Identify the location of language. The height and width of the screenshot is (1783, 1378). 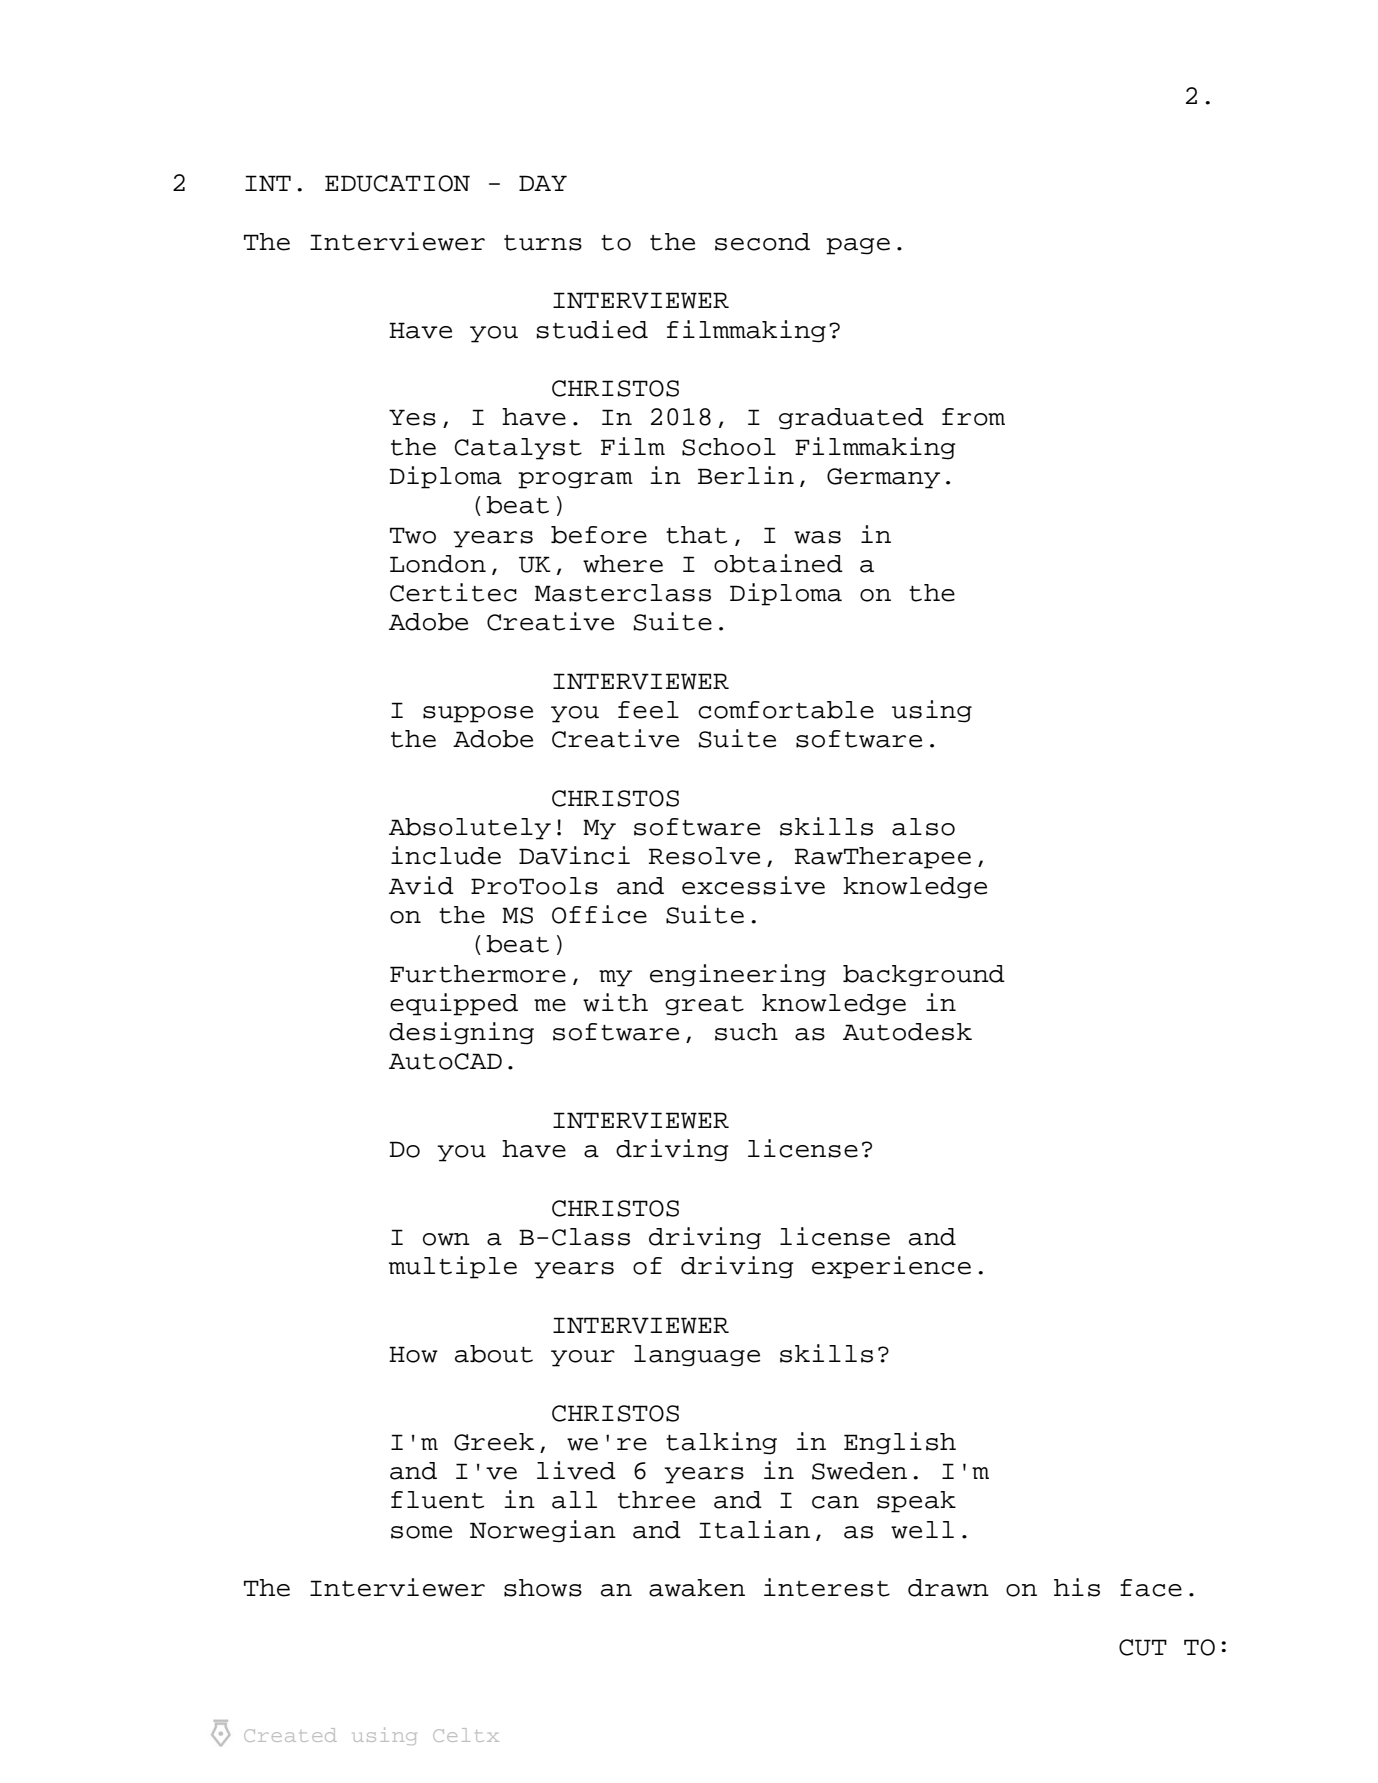
(697, 1356).
